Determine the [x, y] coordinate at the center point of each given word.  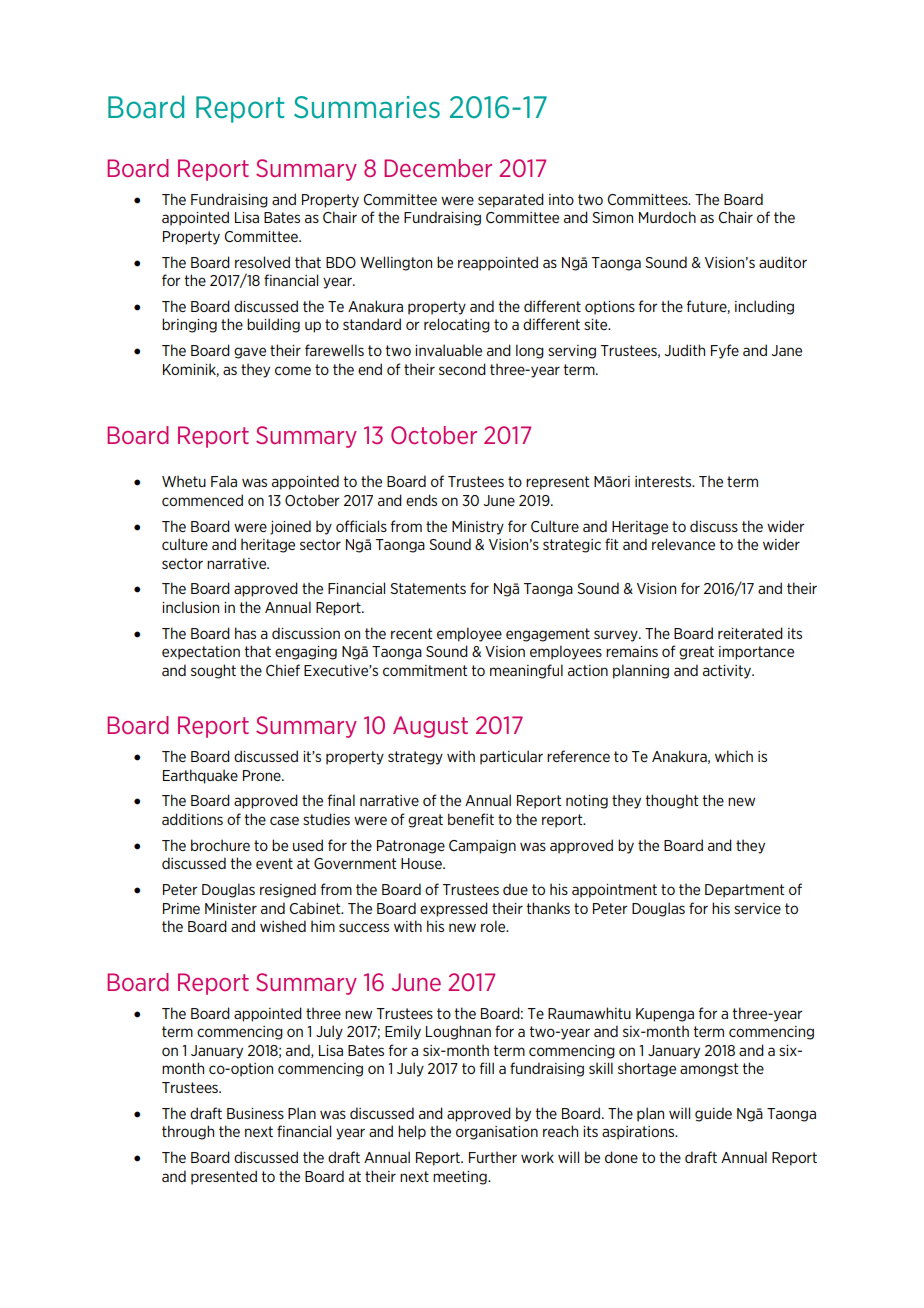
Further [493, 1157]
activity [728, 672]
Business [255, 1113]
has [245, 633]
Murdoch [667, 217]
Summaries [367, 107]
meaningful [526, 671]
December [438, 168]
